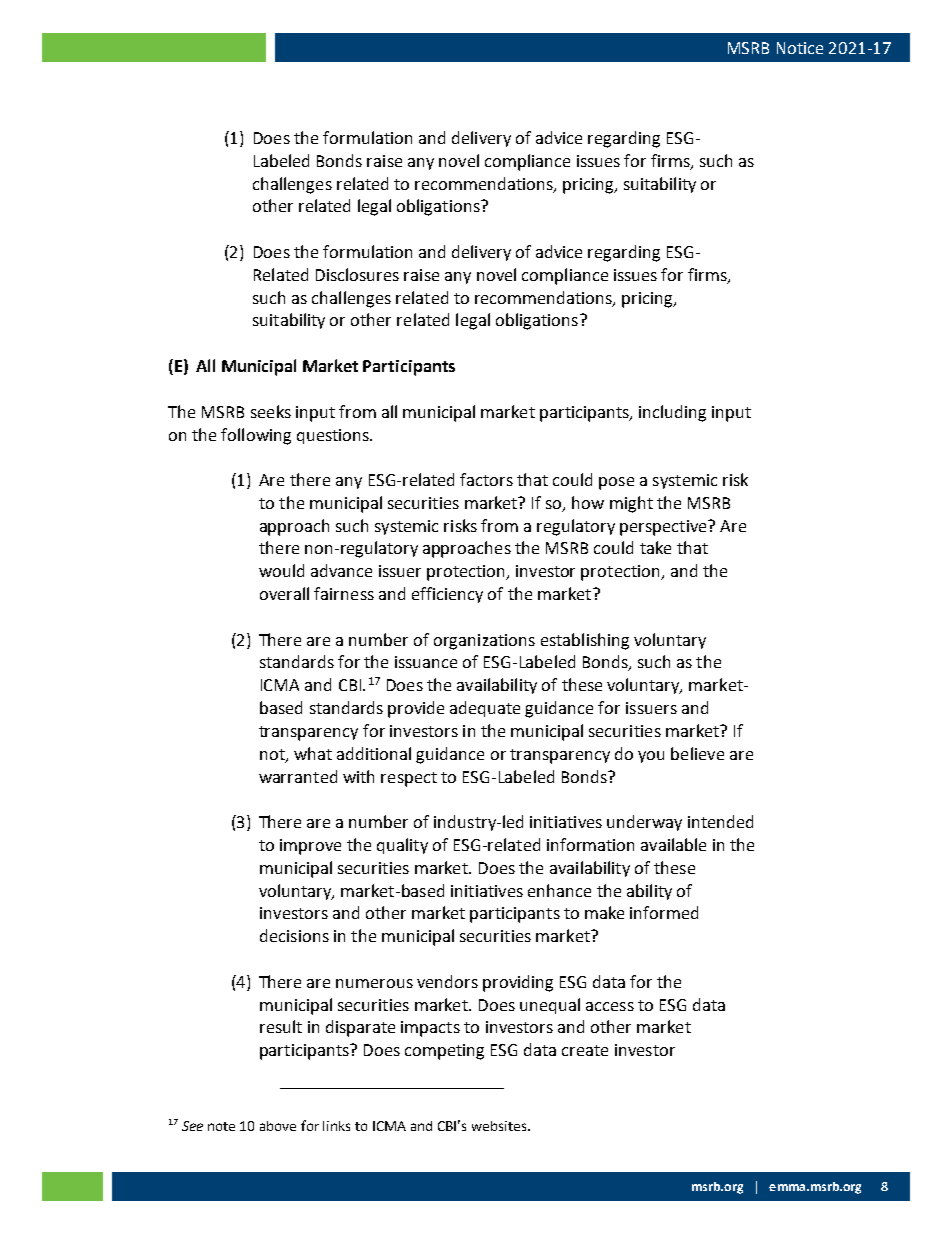  Describe the element at coordinates (800, 48) in the screenshot. I see `Notice` at that location.
